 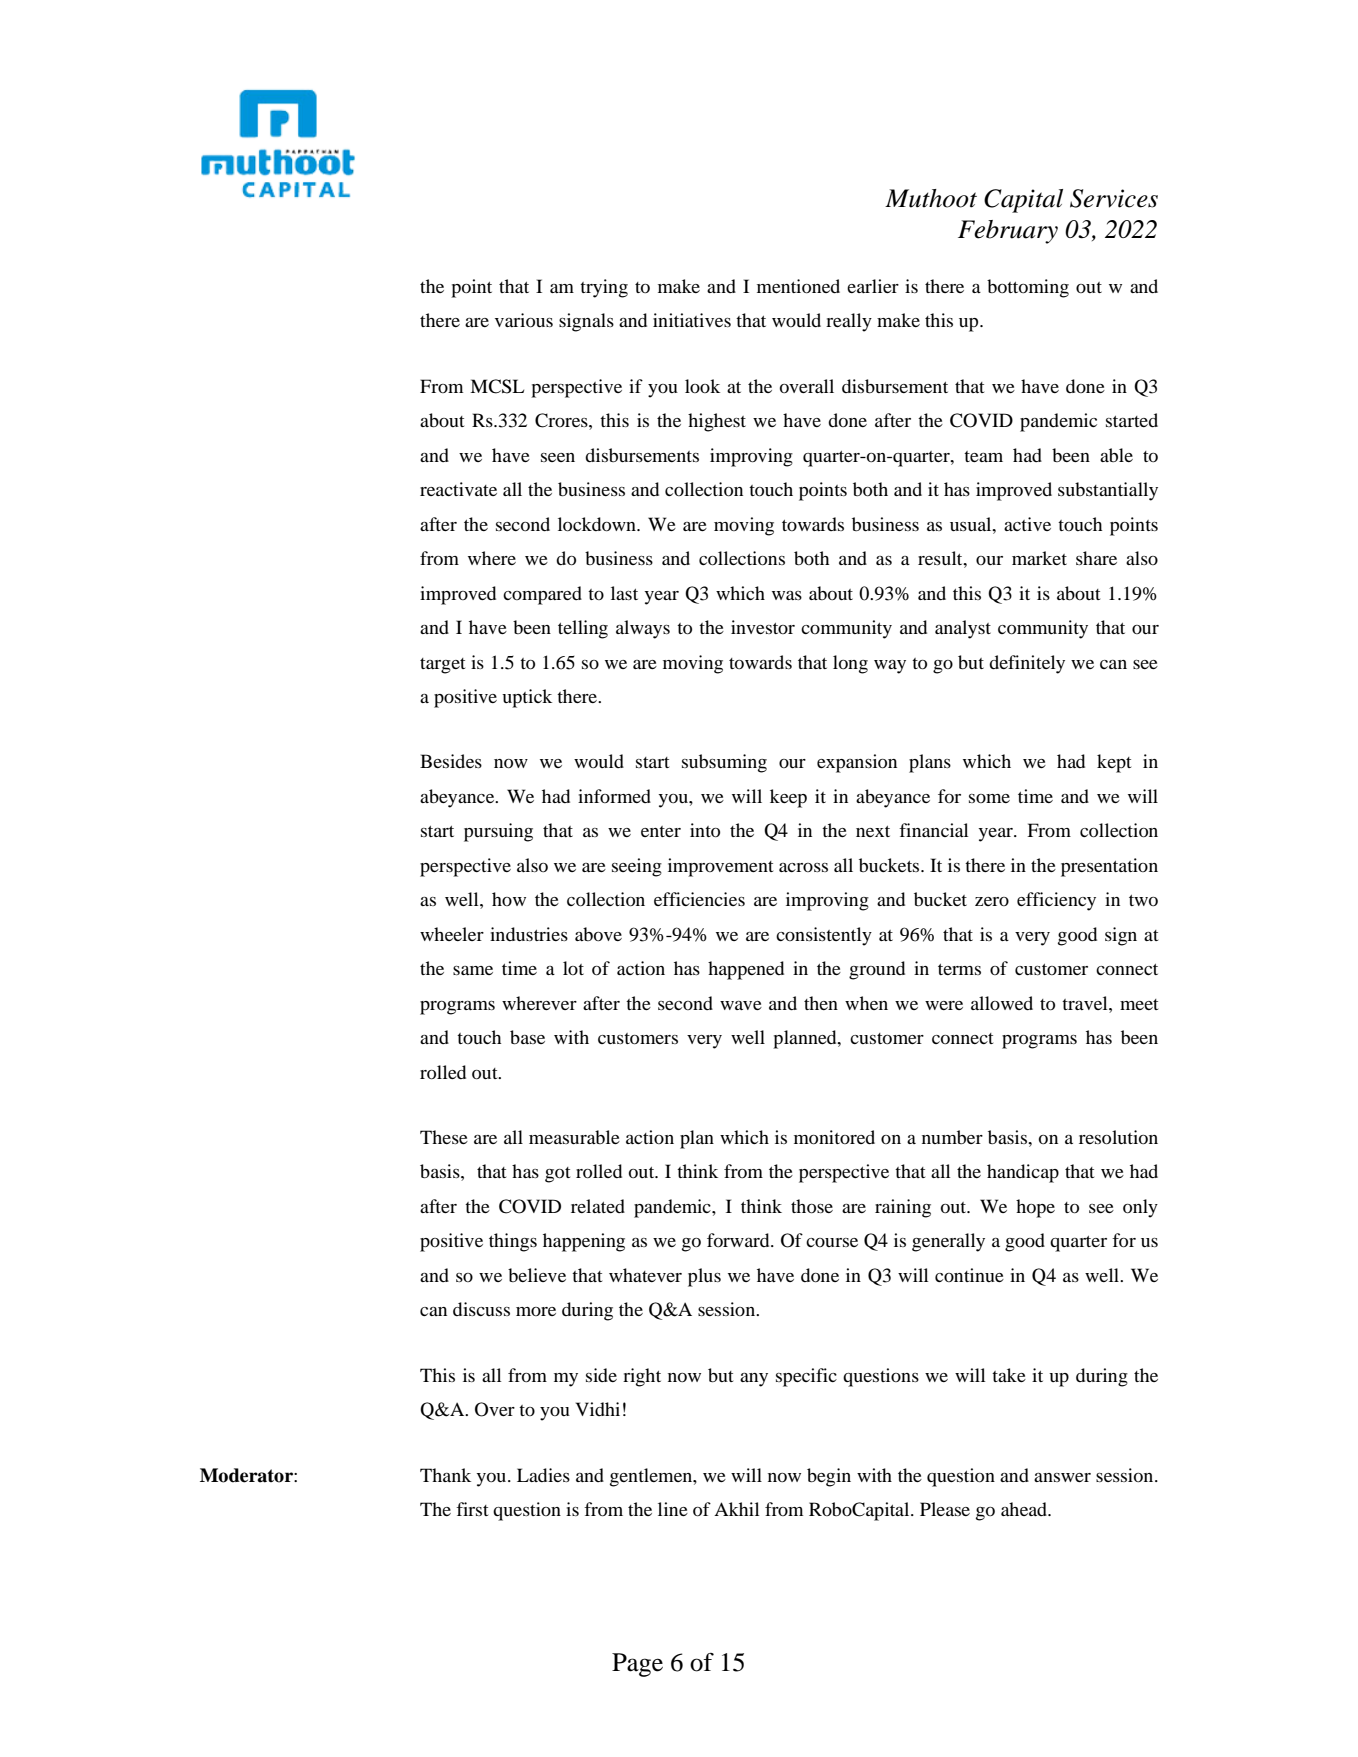 What do you see at coordinates (637, 1665) in the screenshot?
I see `Page` at bounding box center [637, 1665].
